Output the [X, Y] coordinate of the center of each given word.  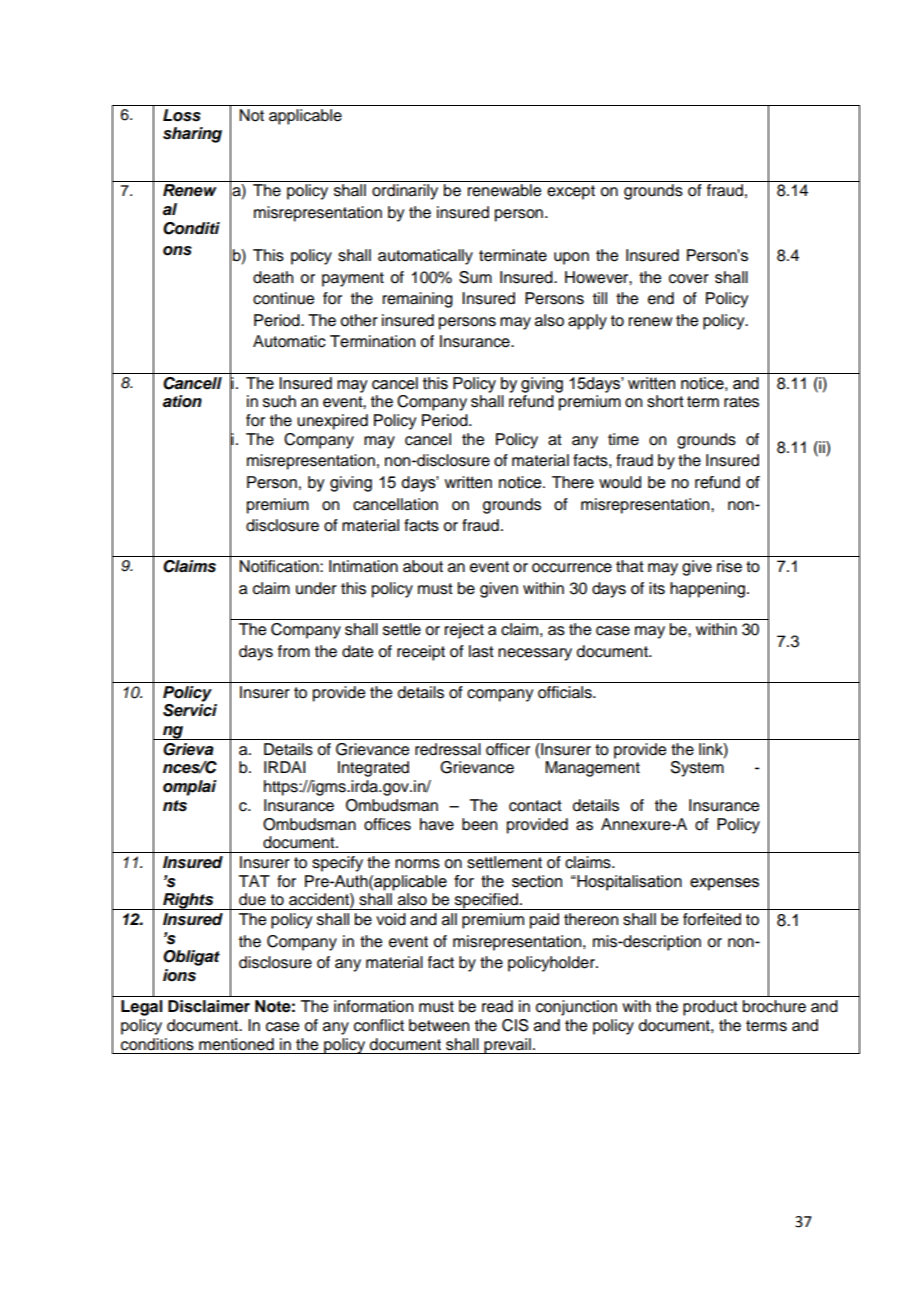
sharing [192, 135]
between [439, 1025]
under [316, 588]
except [571, 192]
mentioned [236, 1044]
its [657, 588]
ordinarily [405, 192]
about [423, 566]
